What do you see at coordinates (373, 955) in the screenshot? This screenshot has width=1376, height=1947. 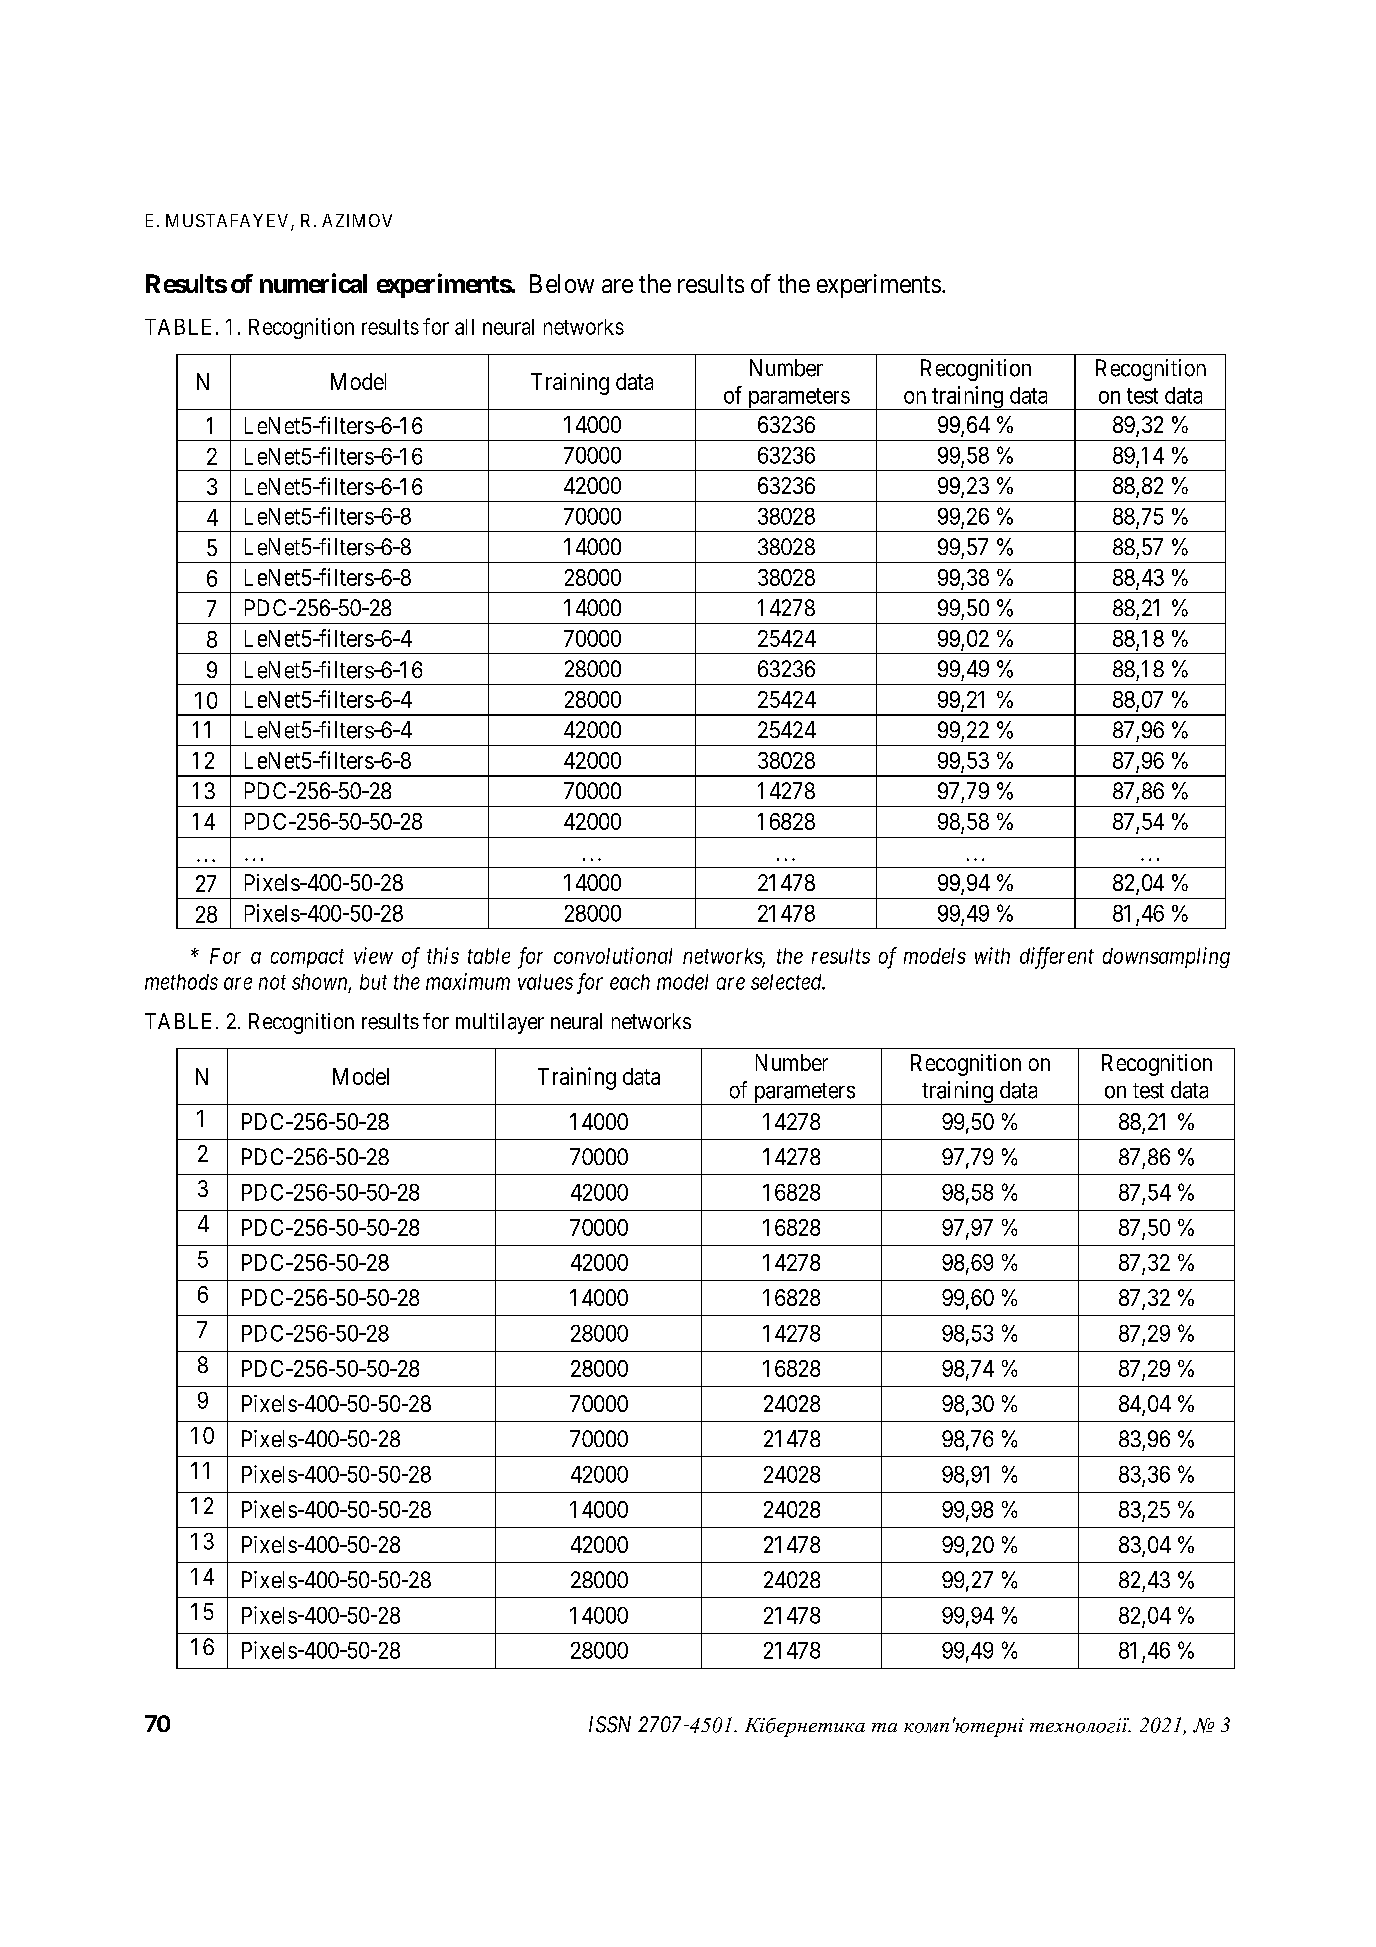 I see `view` at bounding box center [373, 955].
